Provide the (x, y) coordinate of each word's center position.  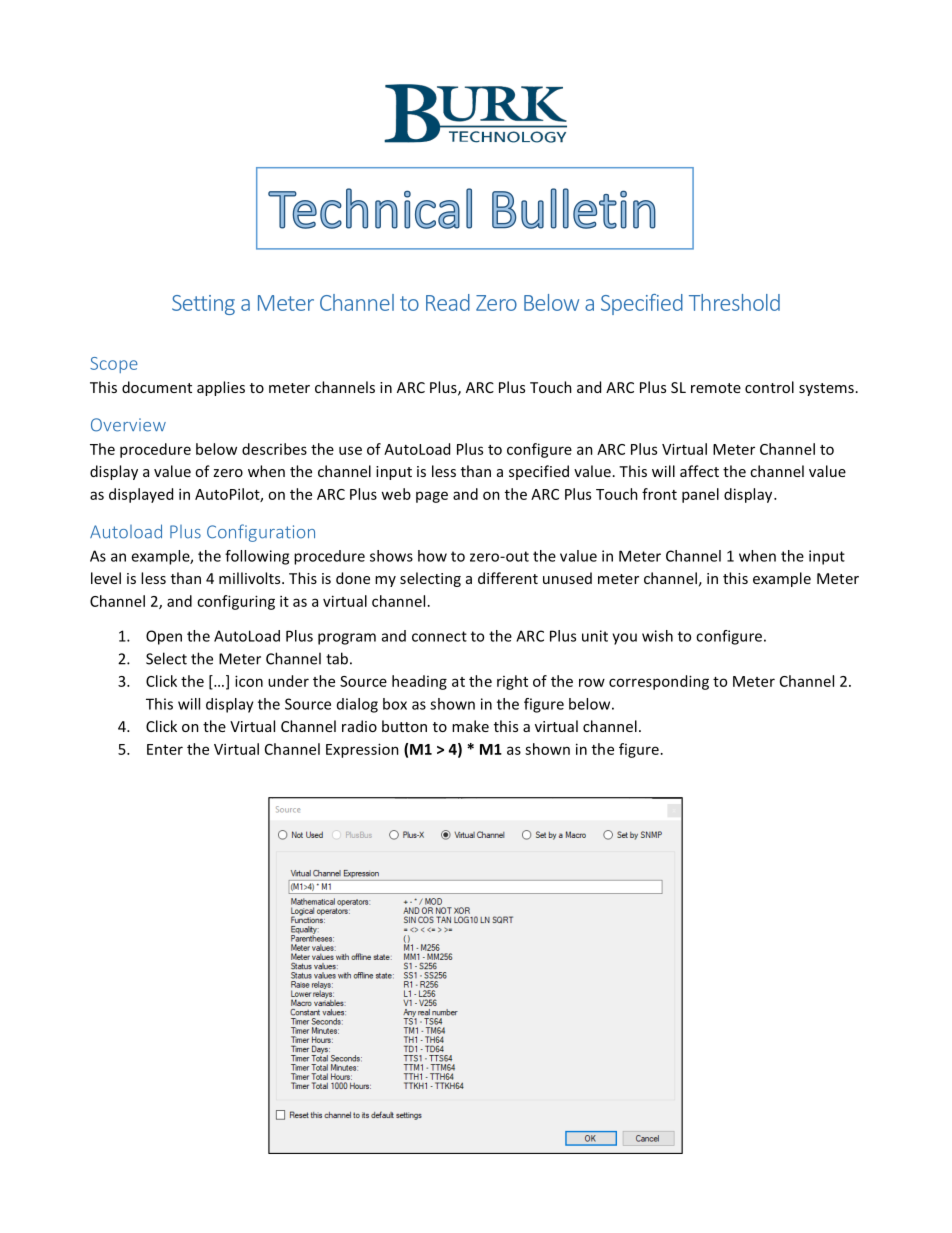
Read (448, 302)
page (432, 497)
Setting (203, 305)
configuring (236, 602)
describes (274, 449)
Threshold (734, 302)
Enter (165, 749)
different (508, 578)
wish (657, 636)
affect (699, 471)
